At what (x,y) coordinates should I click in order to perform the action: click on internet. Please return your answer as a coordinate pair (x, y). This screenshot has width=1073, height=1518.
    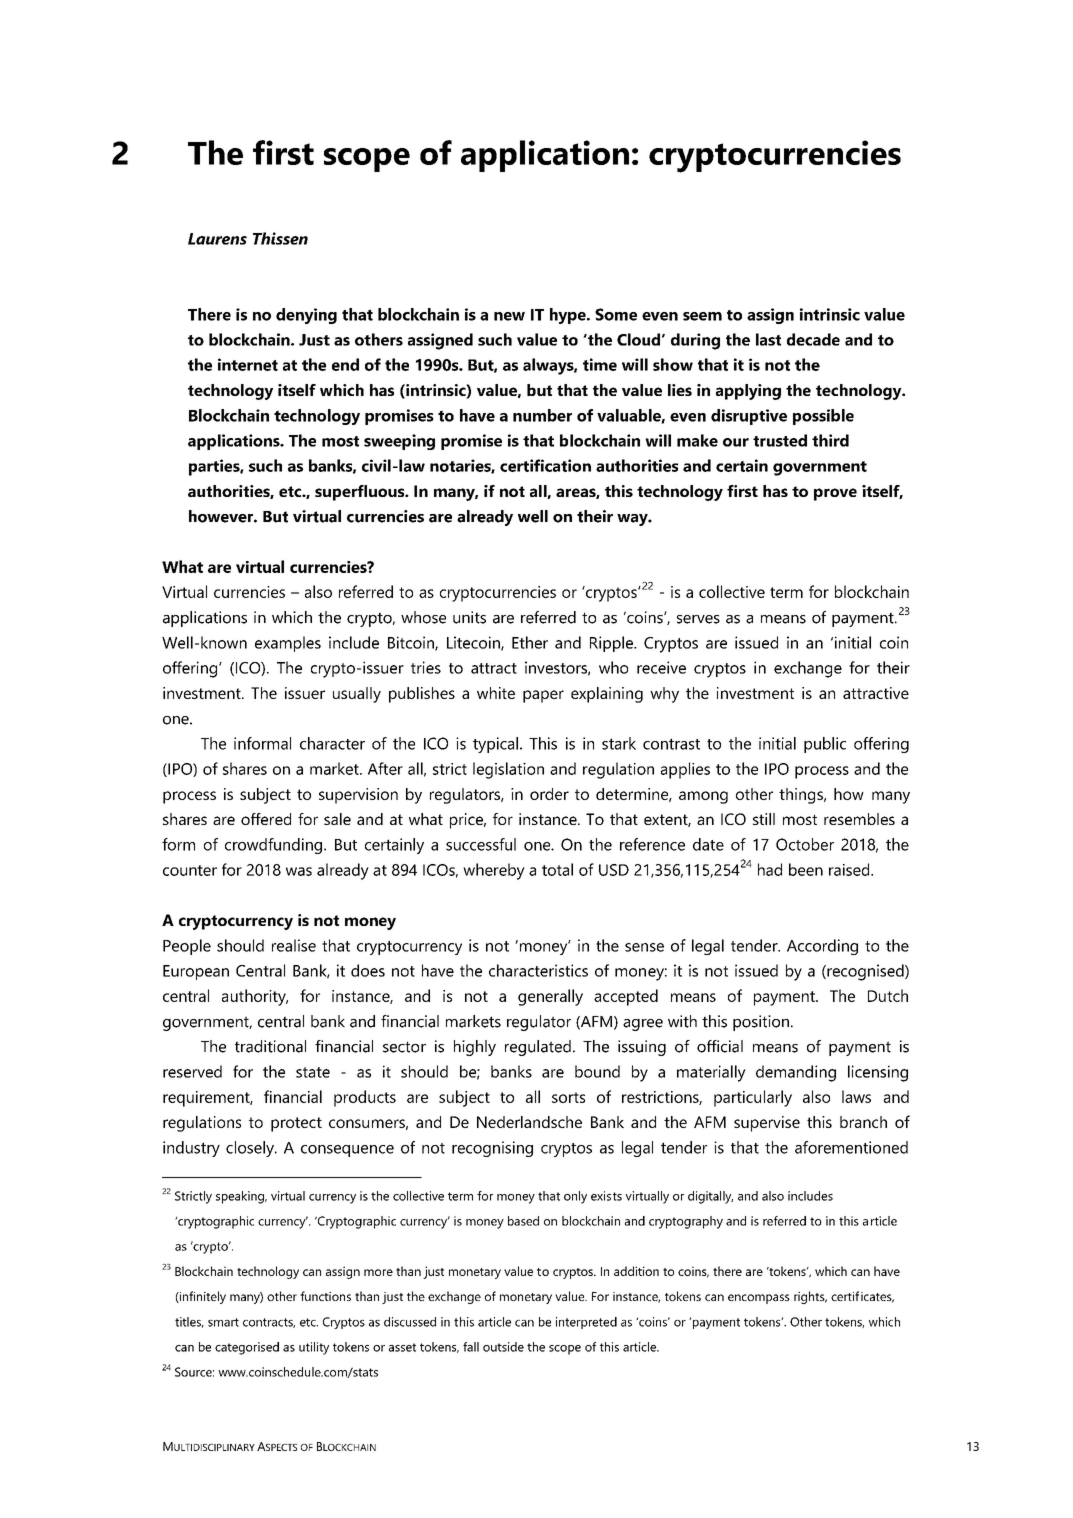
    Looking at the image, I should click on (248, 364).
